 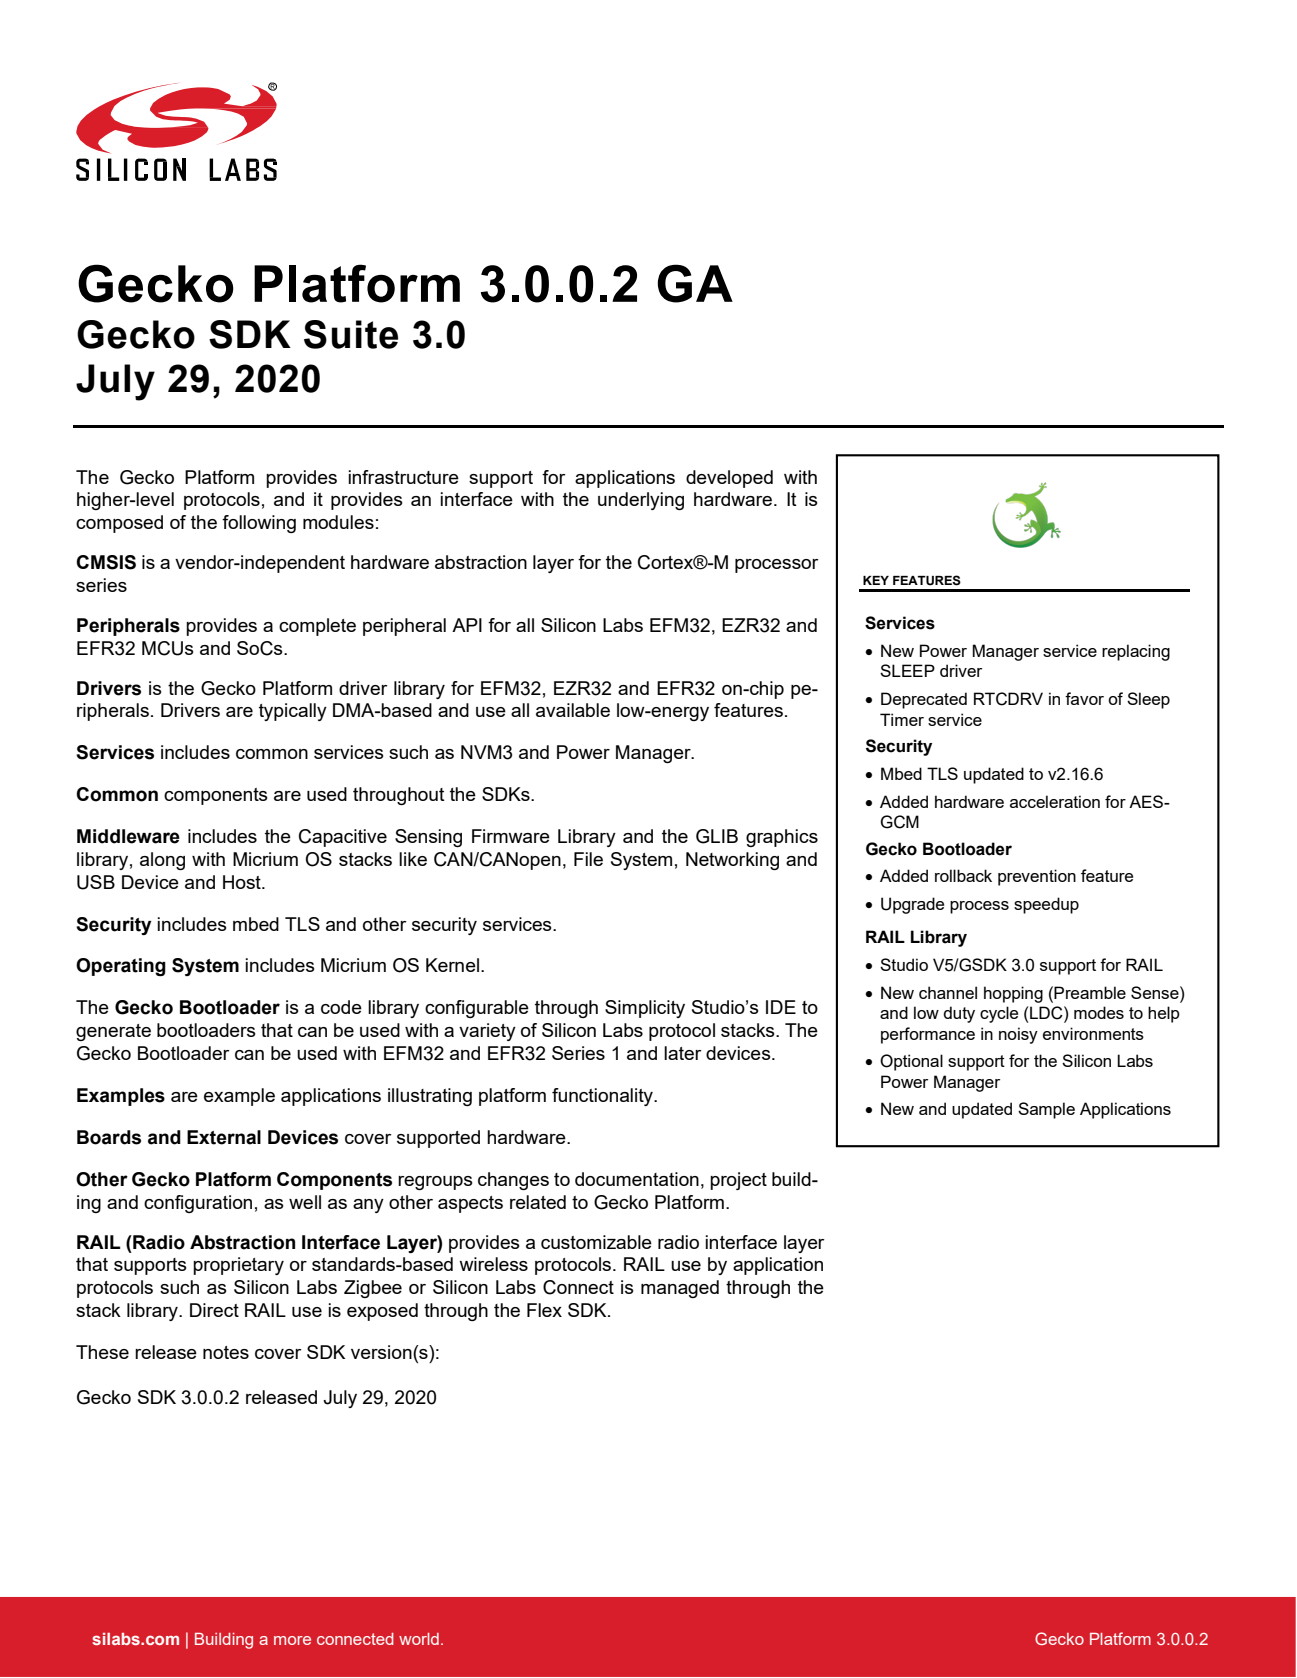 I want to click on Simplicity, so click(x=645, y=1009).
